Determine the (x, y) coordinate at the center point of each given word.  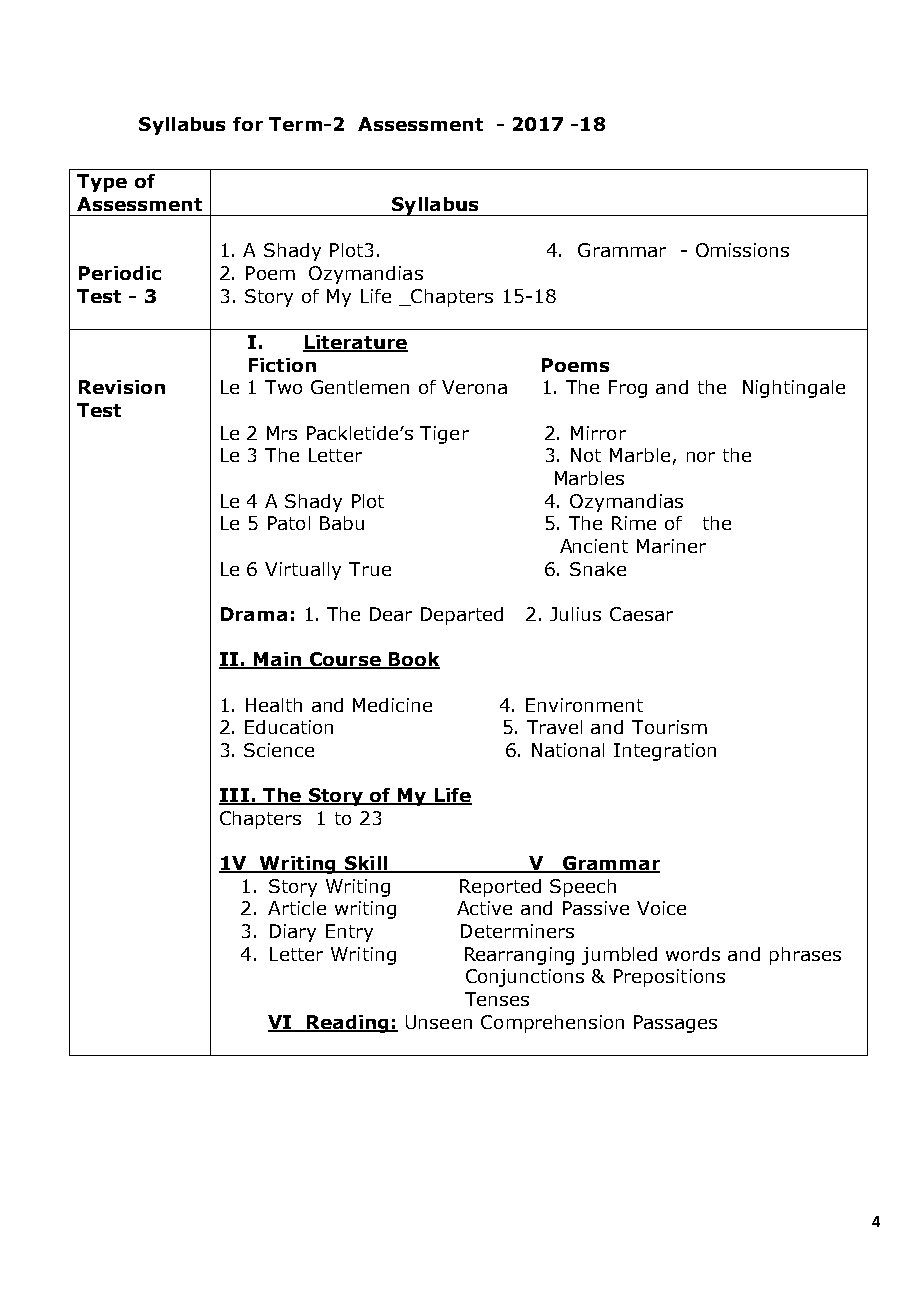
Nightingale (794, 389)
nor (701, 457)
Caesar (641, 614)
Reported (500, 888)
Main (278, 660)
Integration (665, 752)
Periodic (120, 273)
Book (413, 660)
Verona (474, 387)
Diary (293, 933)
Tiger (444, 435)
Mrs (282, 433)
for (248, 124)
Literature (355, 343)
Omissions (742, 250)
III (235, 796)
